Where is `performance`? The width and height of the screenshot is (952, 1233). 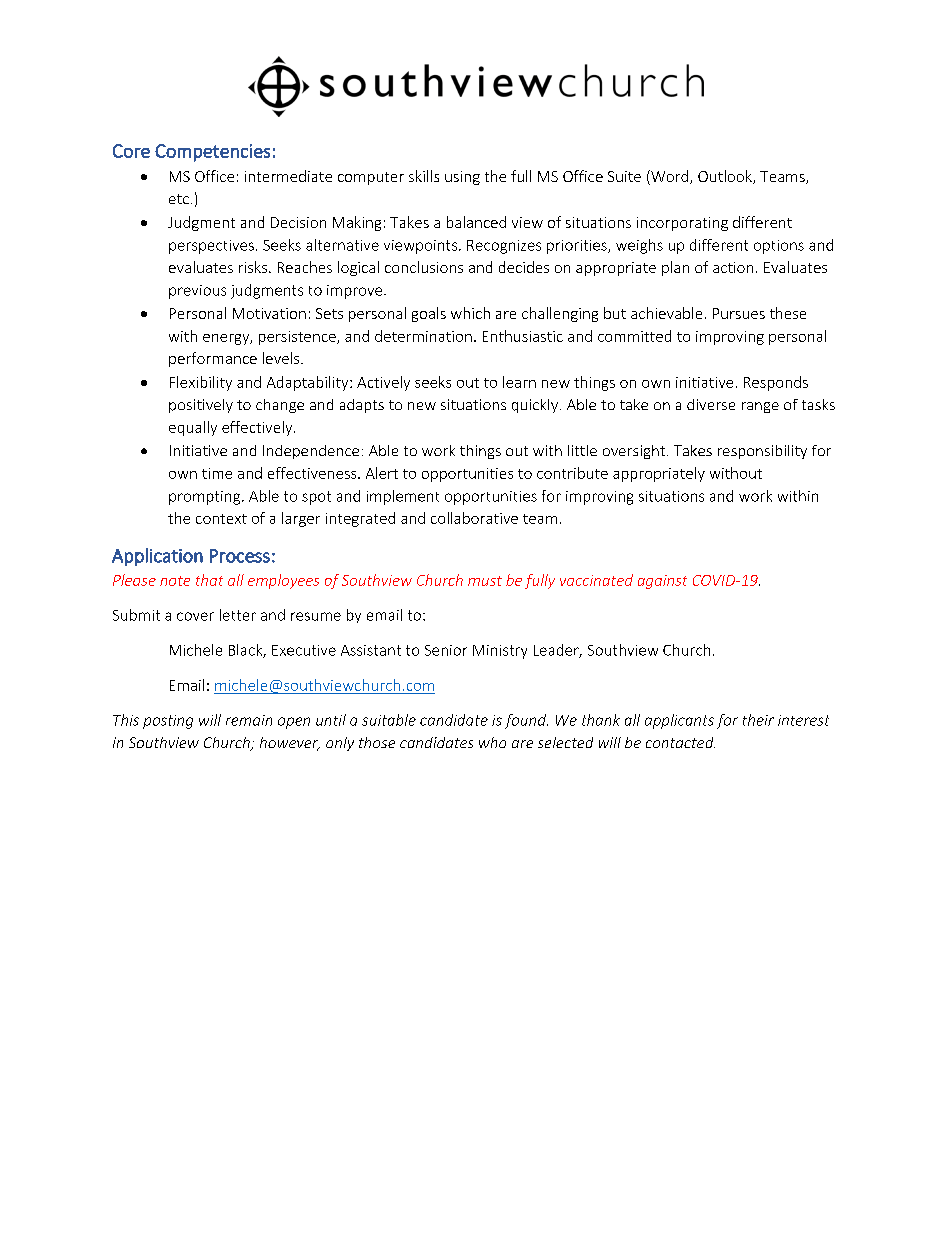
performance is located at coordinates (213, 359).
